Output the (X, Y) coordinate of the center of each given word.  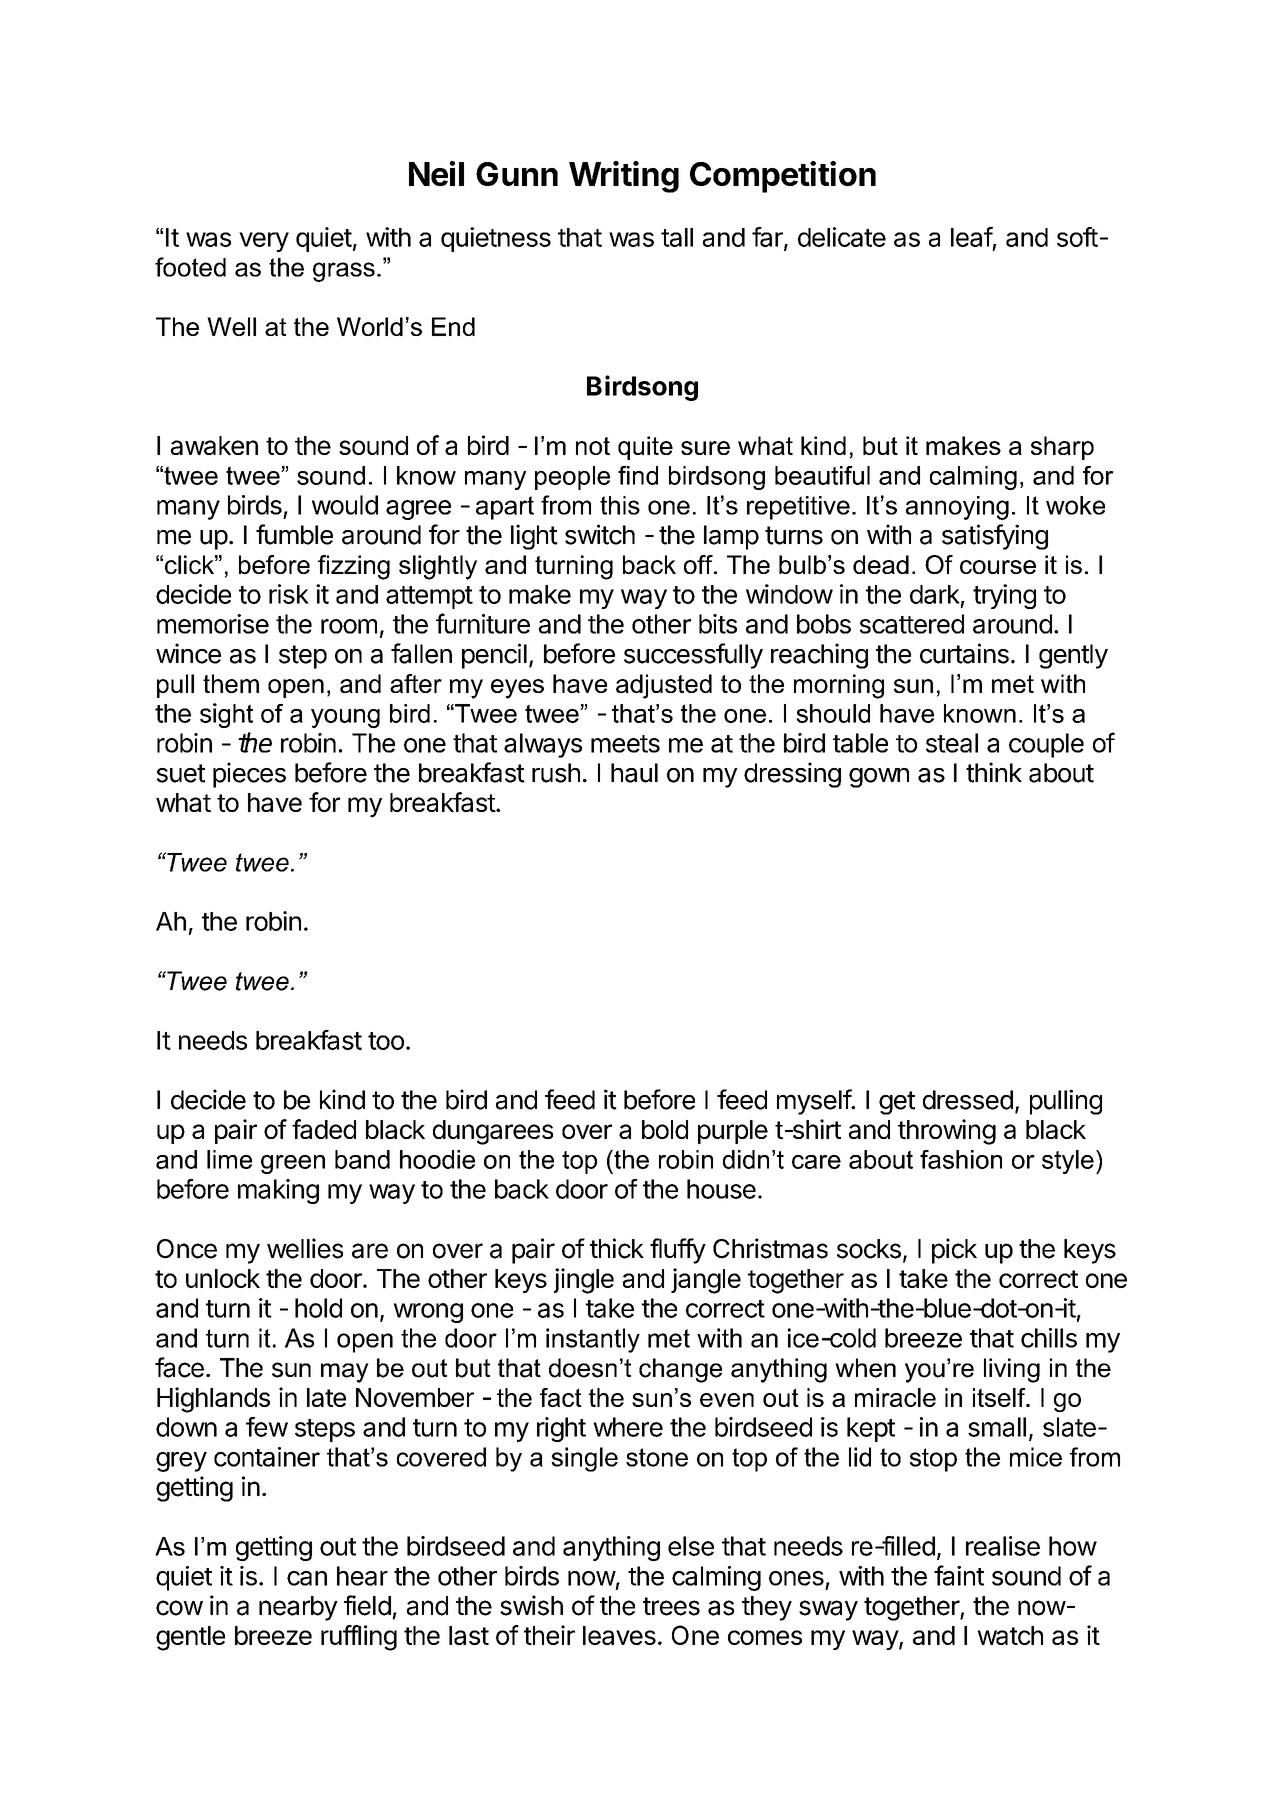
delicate (842, 237)
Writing (624, 177)
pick (954, 1251)
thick (617, 1248)
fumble (294, 534)
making (278, 1191)
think (994, 772)
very (264, 242)
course (998, 567)
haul (634, 773)
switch (600, 534)
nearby (298, 1608)
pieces (249, 775)
